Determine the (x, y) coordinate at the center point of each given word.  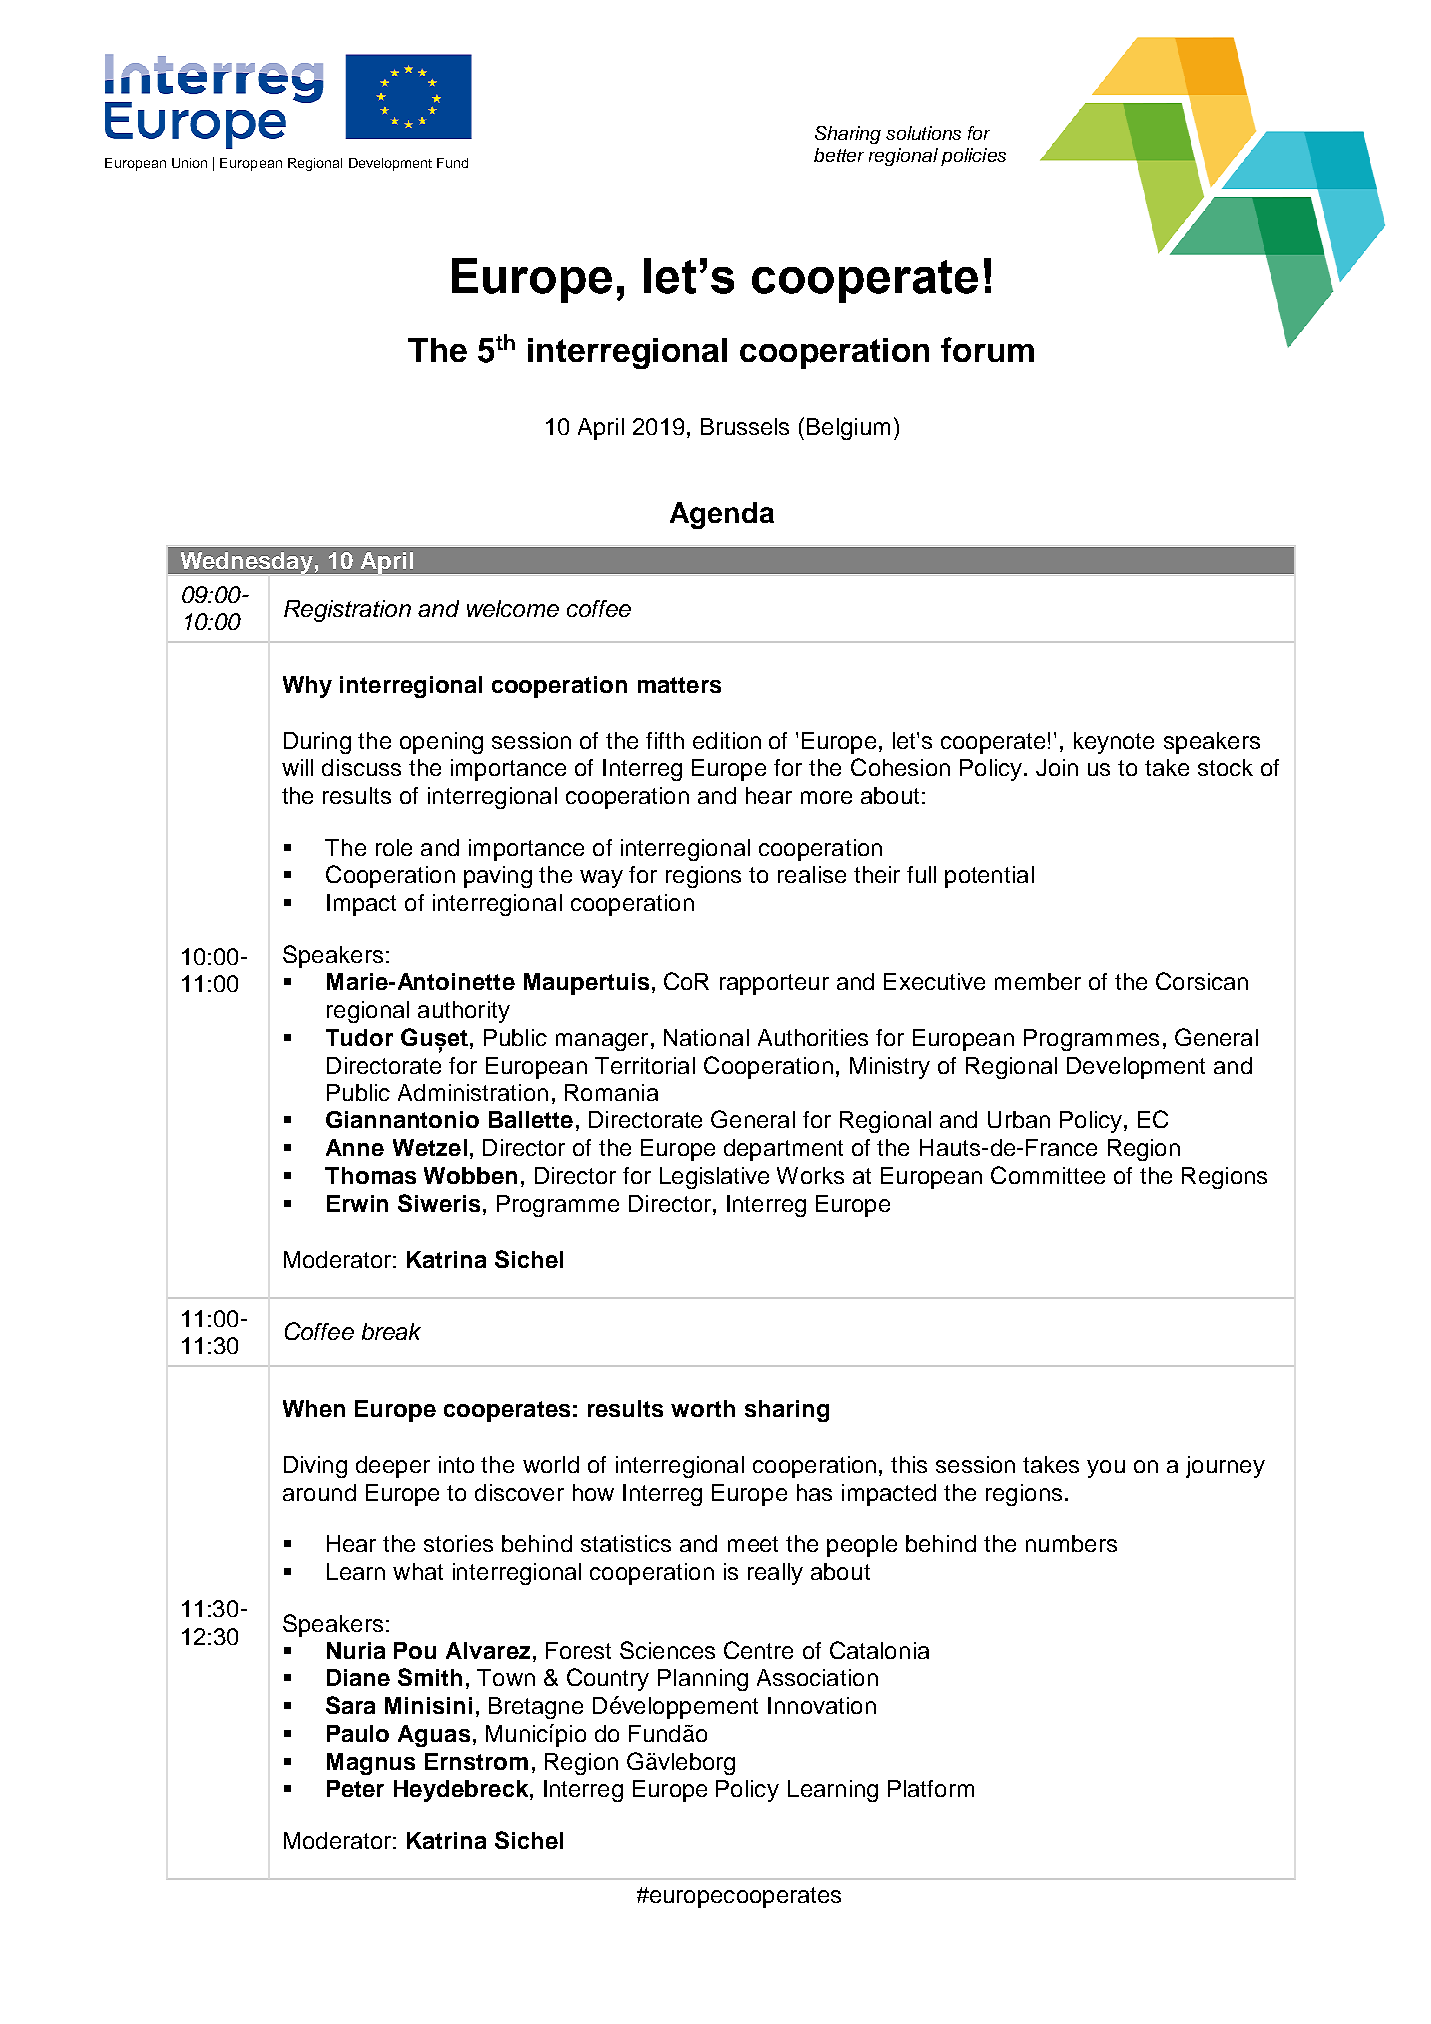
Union (189, 163)
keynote (1114, 743)
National (706, 1037)
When (314, 1408)
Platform (931, 1788)
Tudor (359, 1037)
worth (703, 1408)
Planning (703, 1680)
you (1106, 1469)
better (839, 155)
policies (973, 157)
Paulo (358, 1733)
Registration (347, 611)
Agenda (722, 515)
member (1038, 981)
